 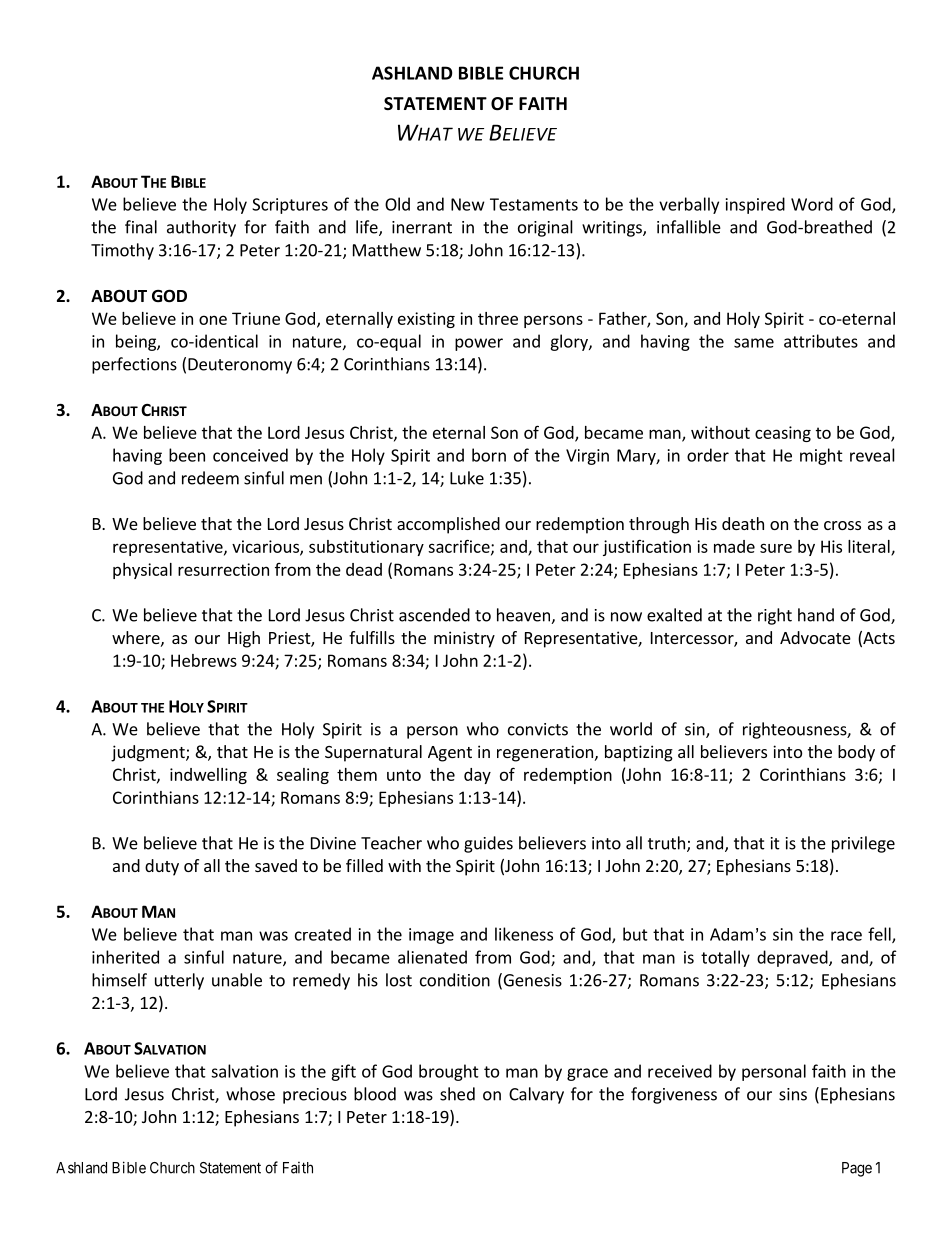 What do you see at coordinates (204, 660) in the screenshot?
I see `Hebrews` at bounding box center [204, 660].
